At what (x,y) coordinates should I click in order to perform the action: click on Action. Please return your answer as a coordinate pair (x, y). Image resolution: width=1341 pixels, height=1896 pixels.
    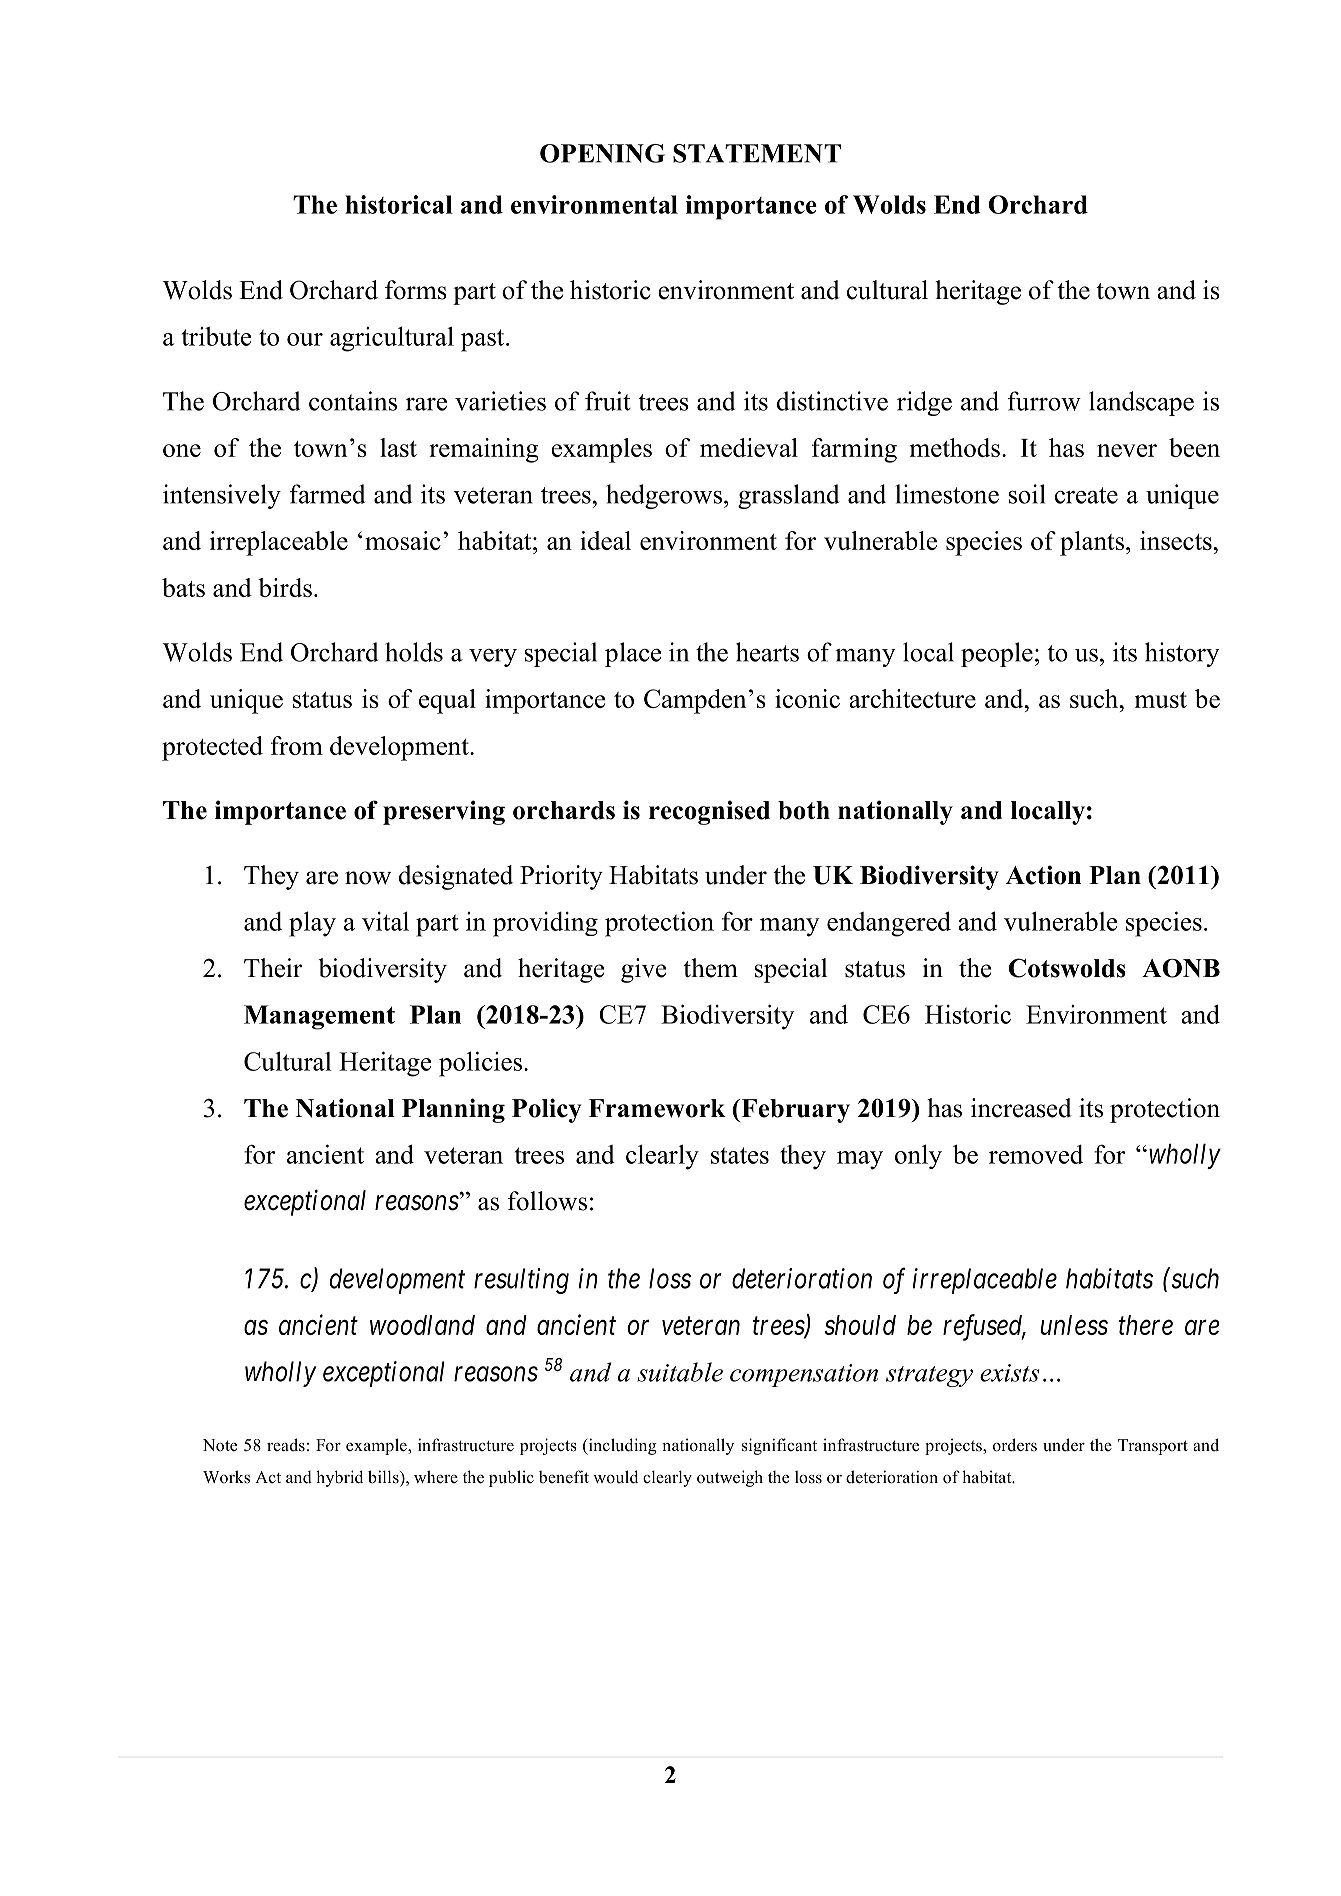
    Looking at the image, I should click on (1043, 875).
